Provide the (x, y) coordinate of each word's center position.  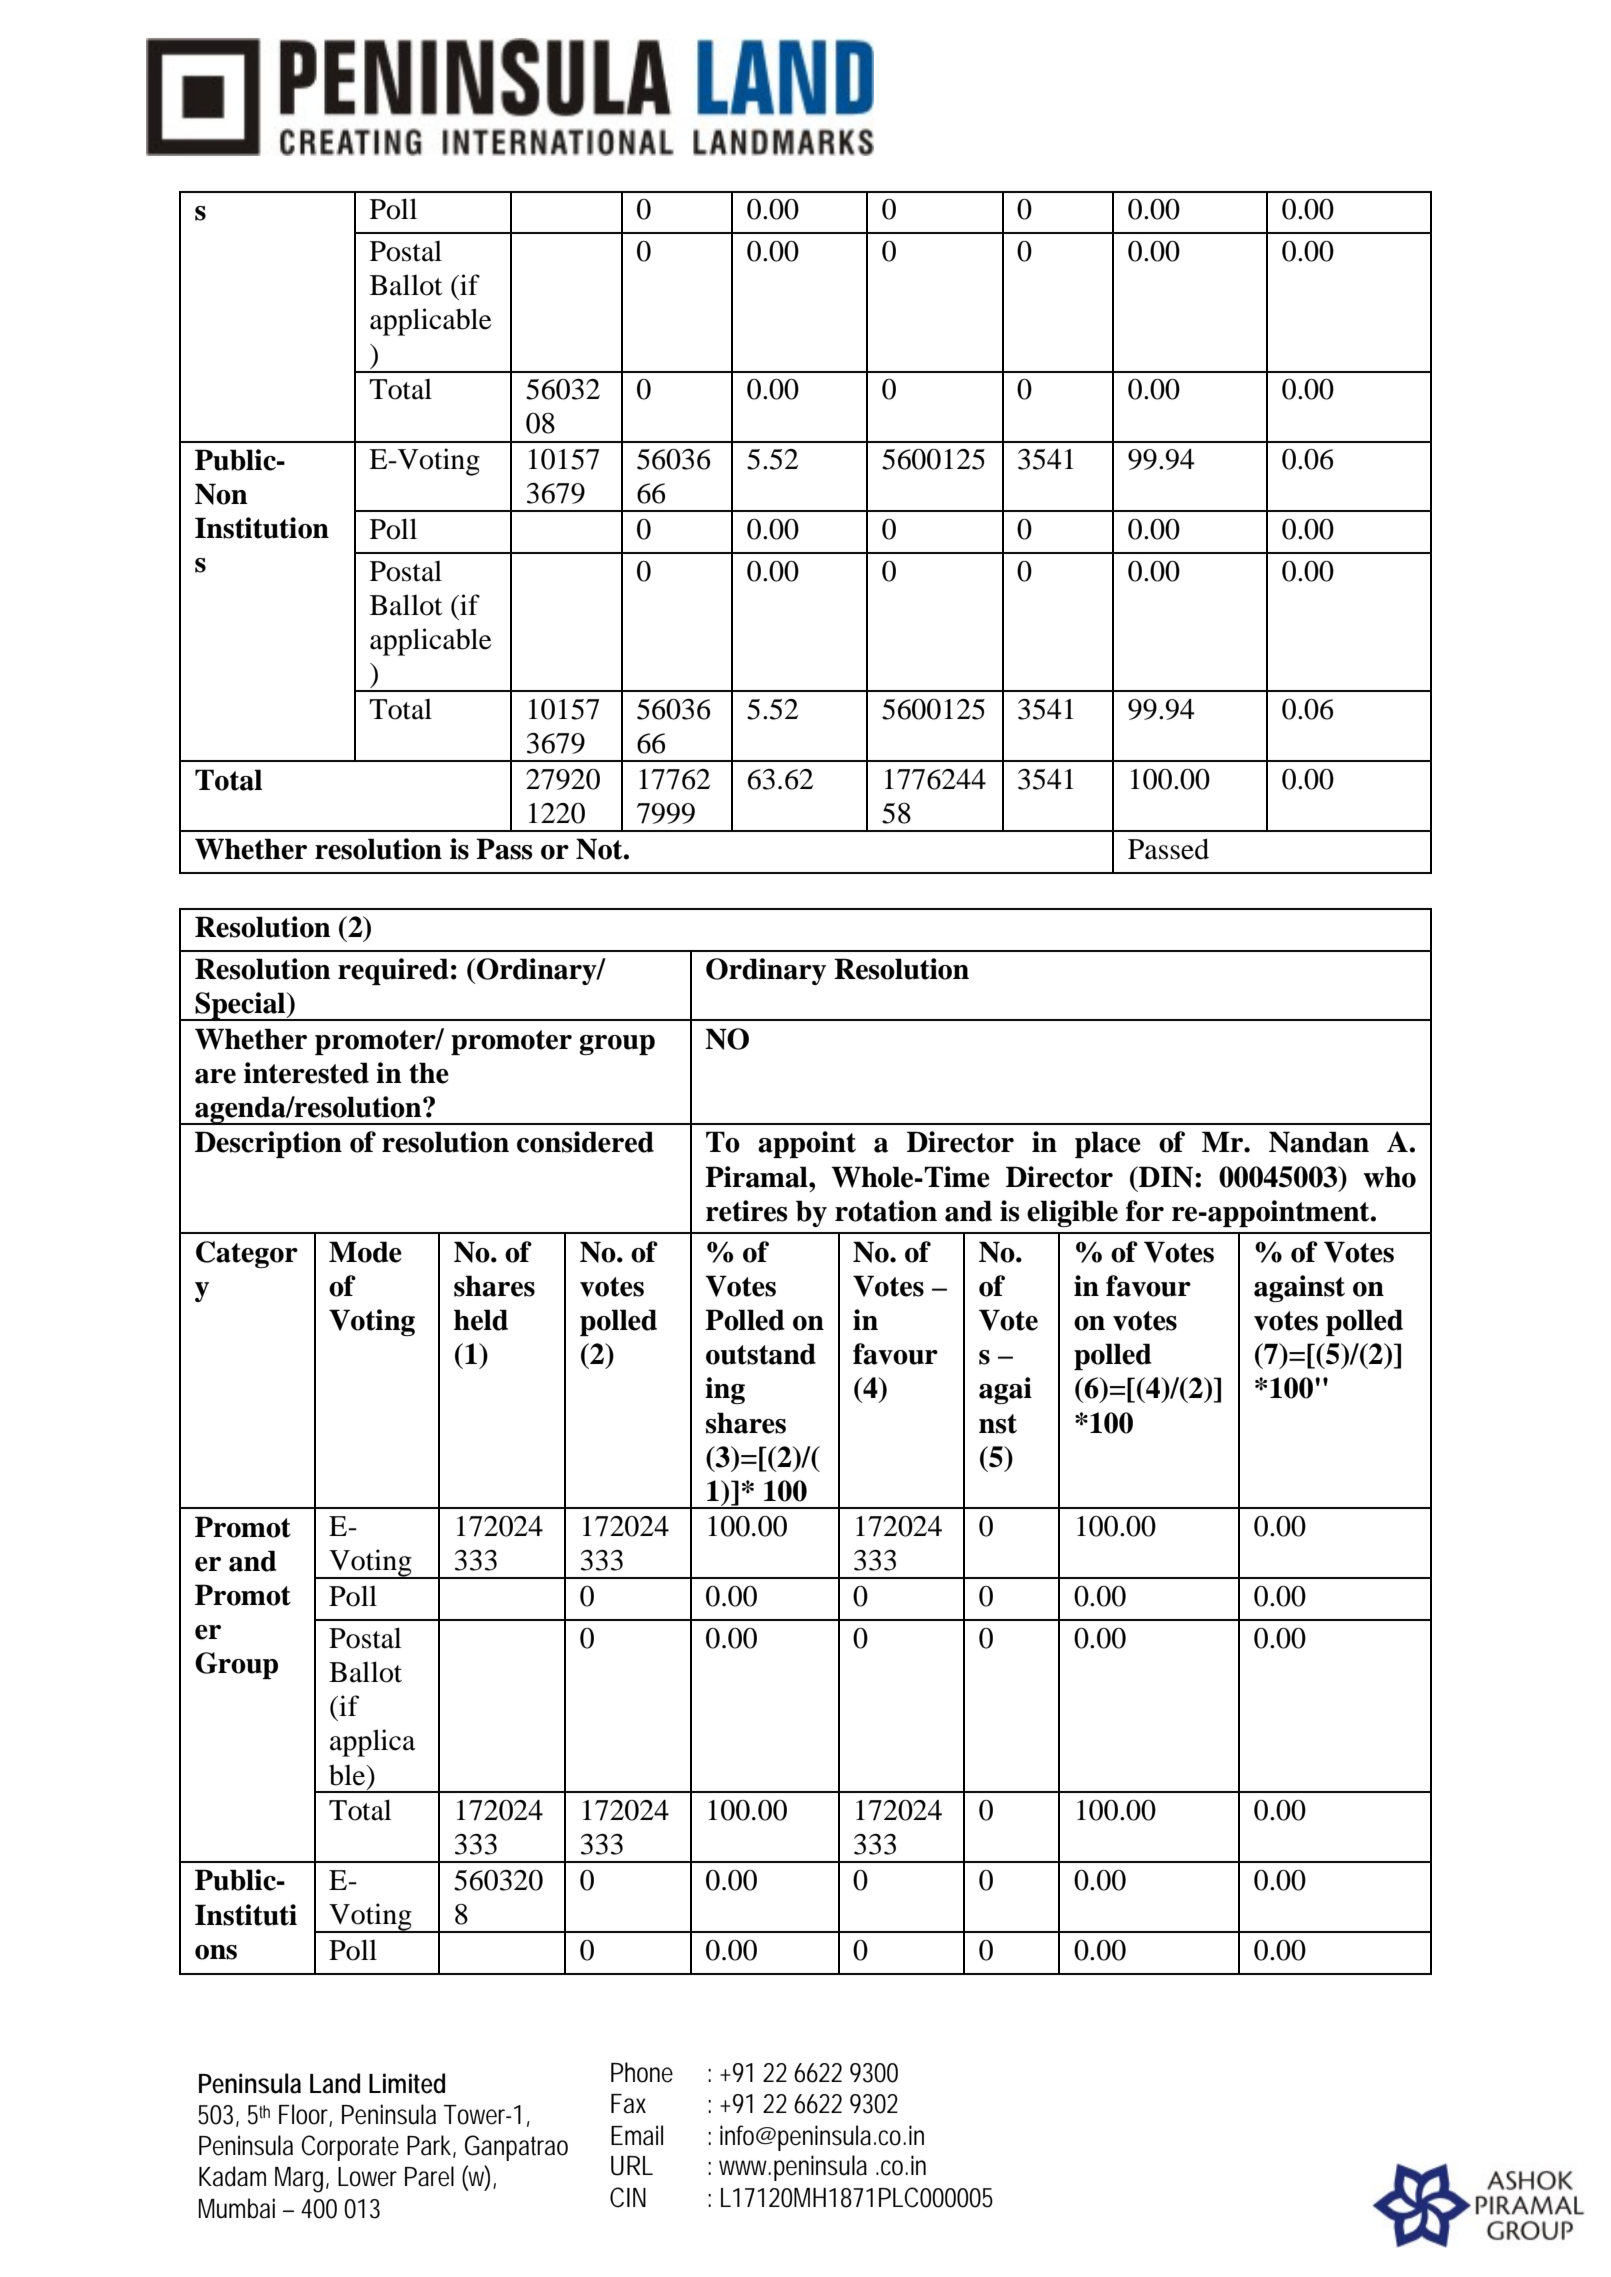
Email (637, 2135)
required (393, 971)
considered (585, 1142)
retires (747, 1211)
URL (632, 2166)
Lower (367, 2177)
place (1108, 1144)
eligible (1072, 1213)
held (481, 1320)
